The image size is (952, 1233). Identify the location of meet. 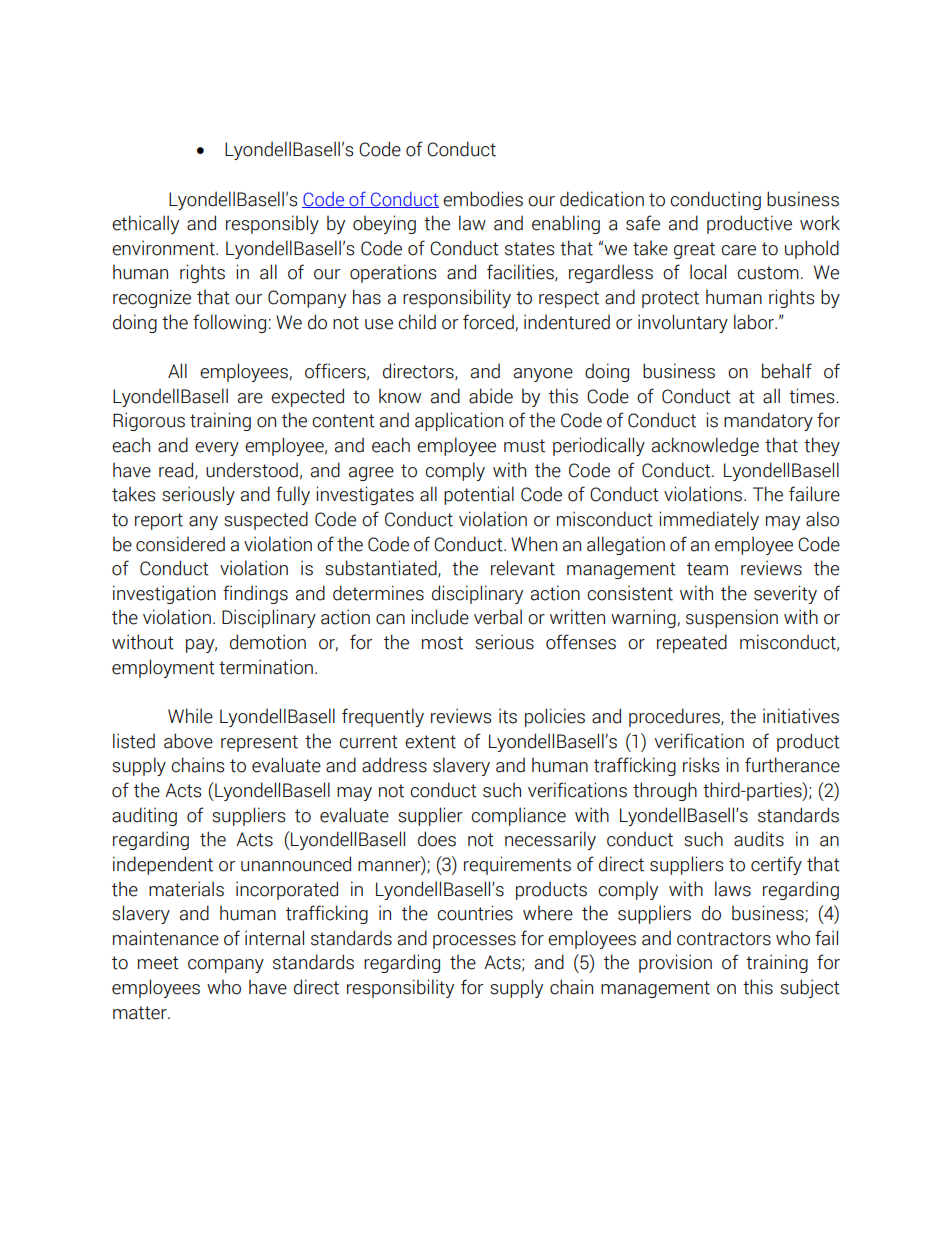
(158, 963).
